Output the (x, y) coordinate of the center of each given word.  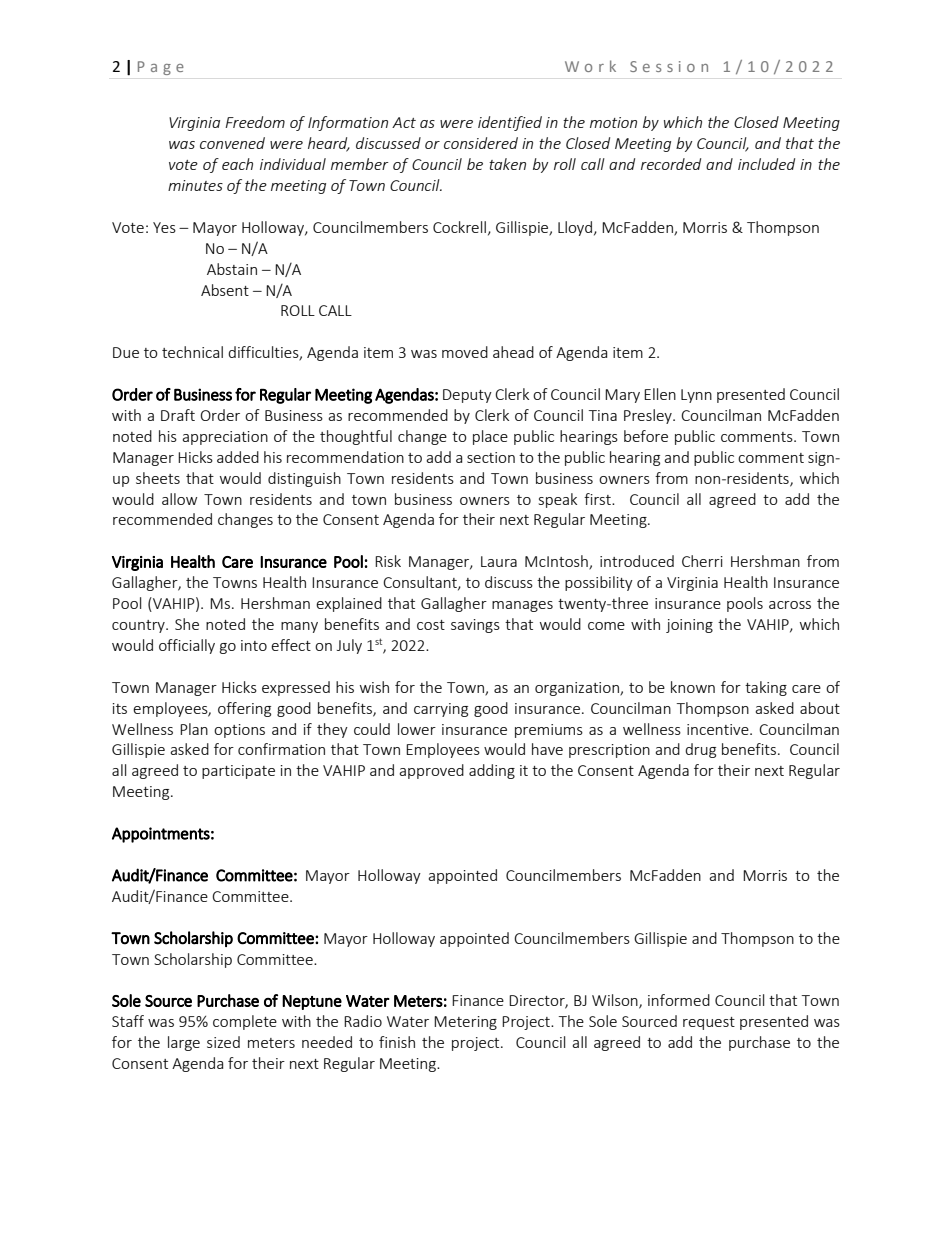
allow (179, 499)
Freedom (255, 122)
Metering (465, 1023)
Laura (499, 561)
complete (245, 1022)
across (790, 605)
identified (510, 123)
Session (669, 66)
